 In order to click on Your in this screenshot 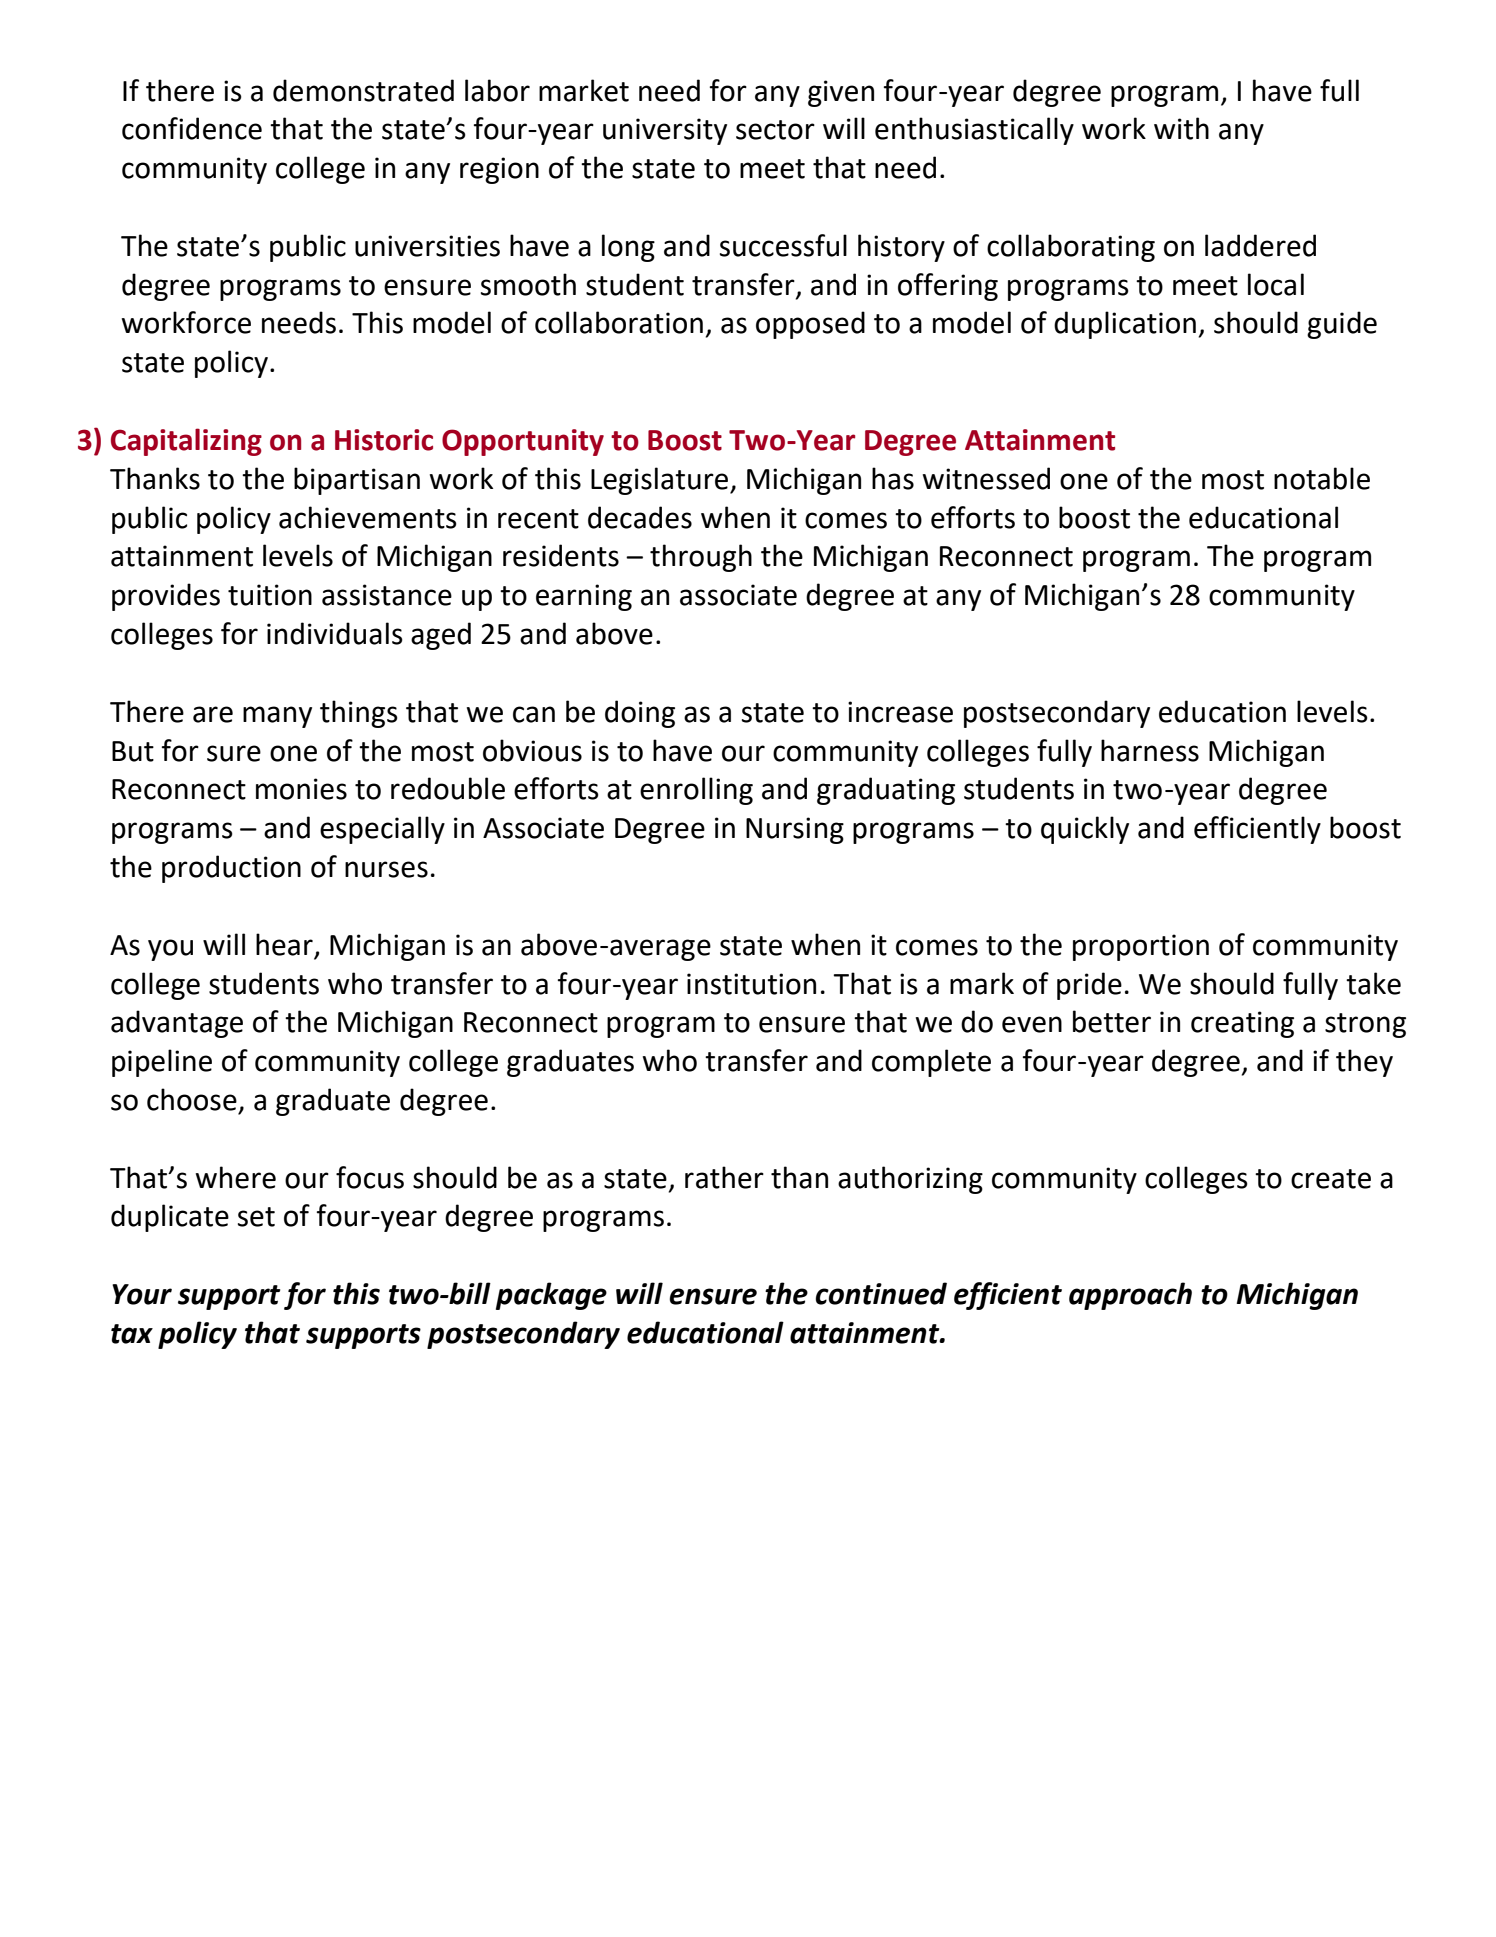, I will do `click(142, 1294)`.
